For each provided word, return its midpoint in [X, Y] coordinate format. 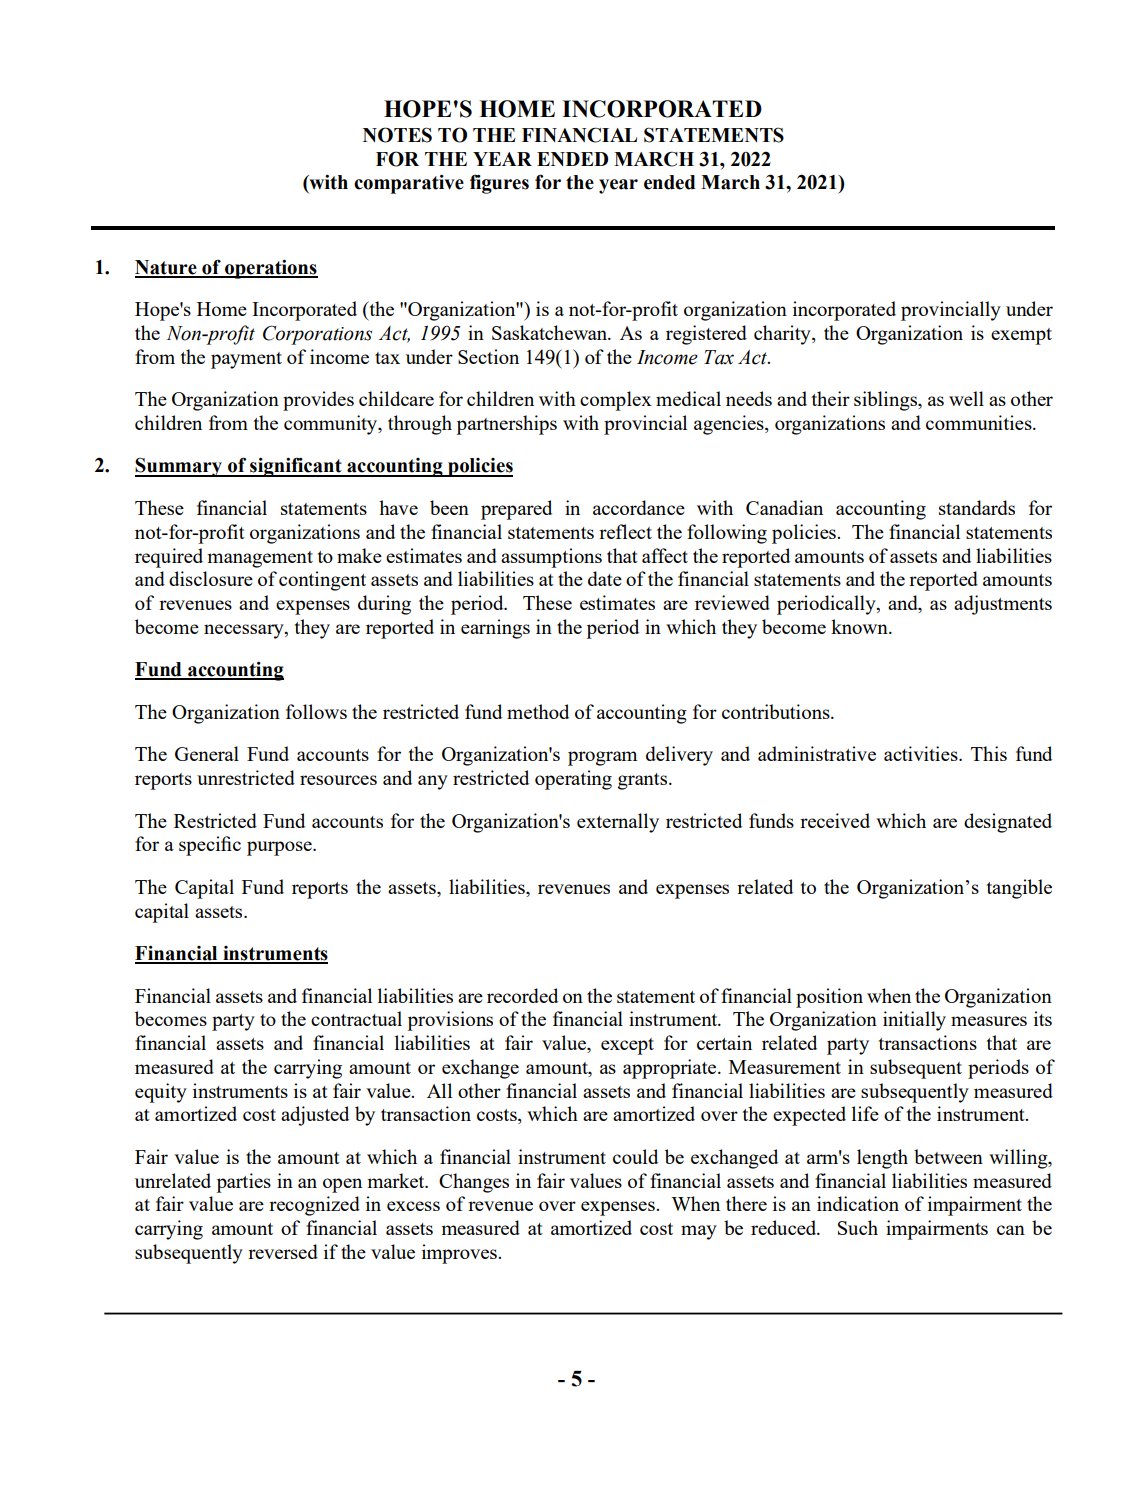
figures [499, 184]
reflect [625, 531]
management [260, 559]
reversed [283, 1251]
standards [977, 507]
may [699, 1232]
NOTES [397, 135]
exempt [1021, 336]
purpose [280, 848]
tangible [1019, 889]
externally [618, 823]
